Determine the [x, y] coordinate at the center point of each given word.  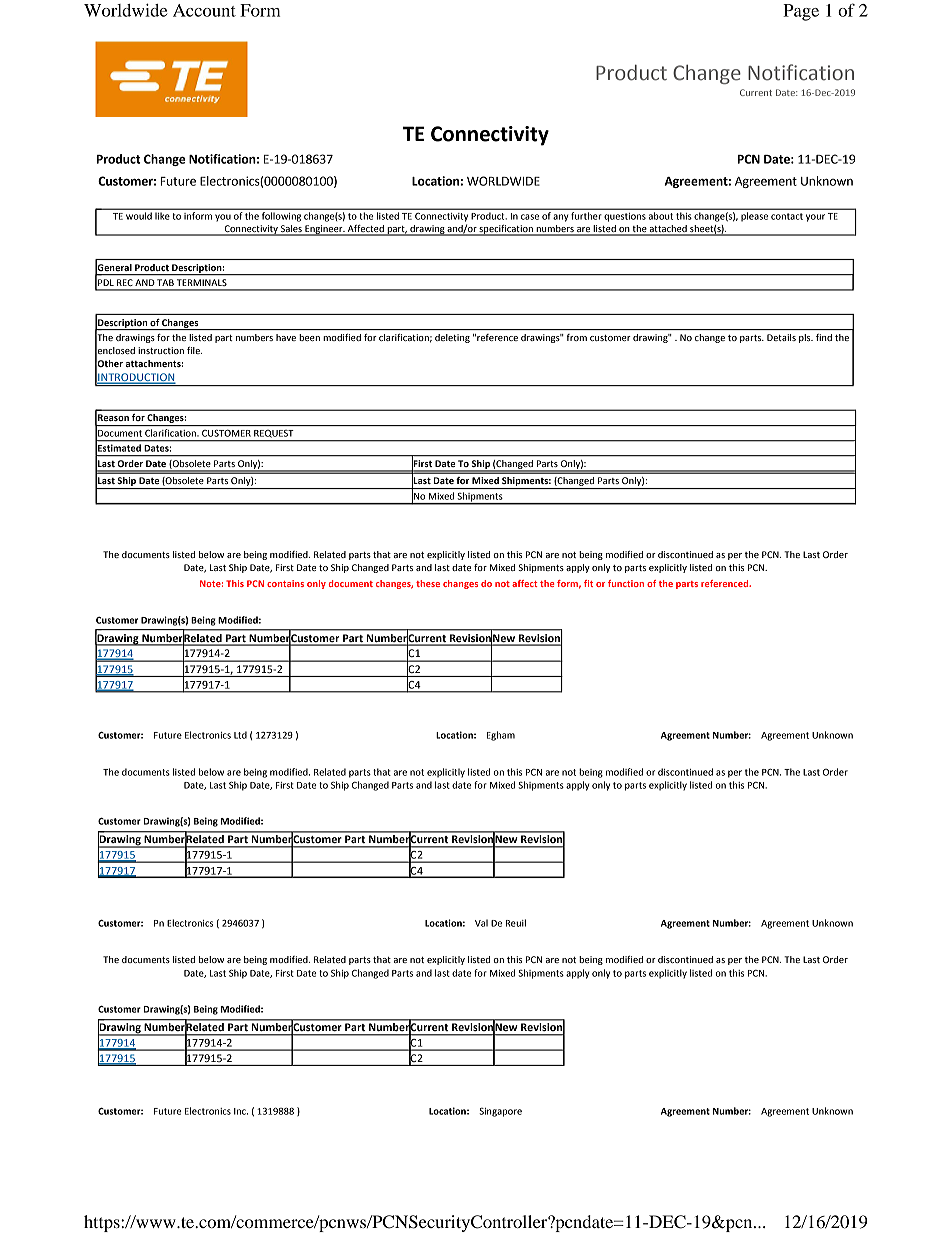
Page [801, 12]
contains [285, 583]
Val [481, 923]
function [626, 583]
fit [588, 583]
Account [204, 10]
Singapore [501, 1112]
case [530, 217]
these [428, 583]
